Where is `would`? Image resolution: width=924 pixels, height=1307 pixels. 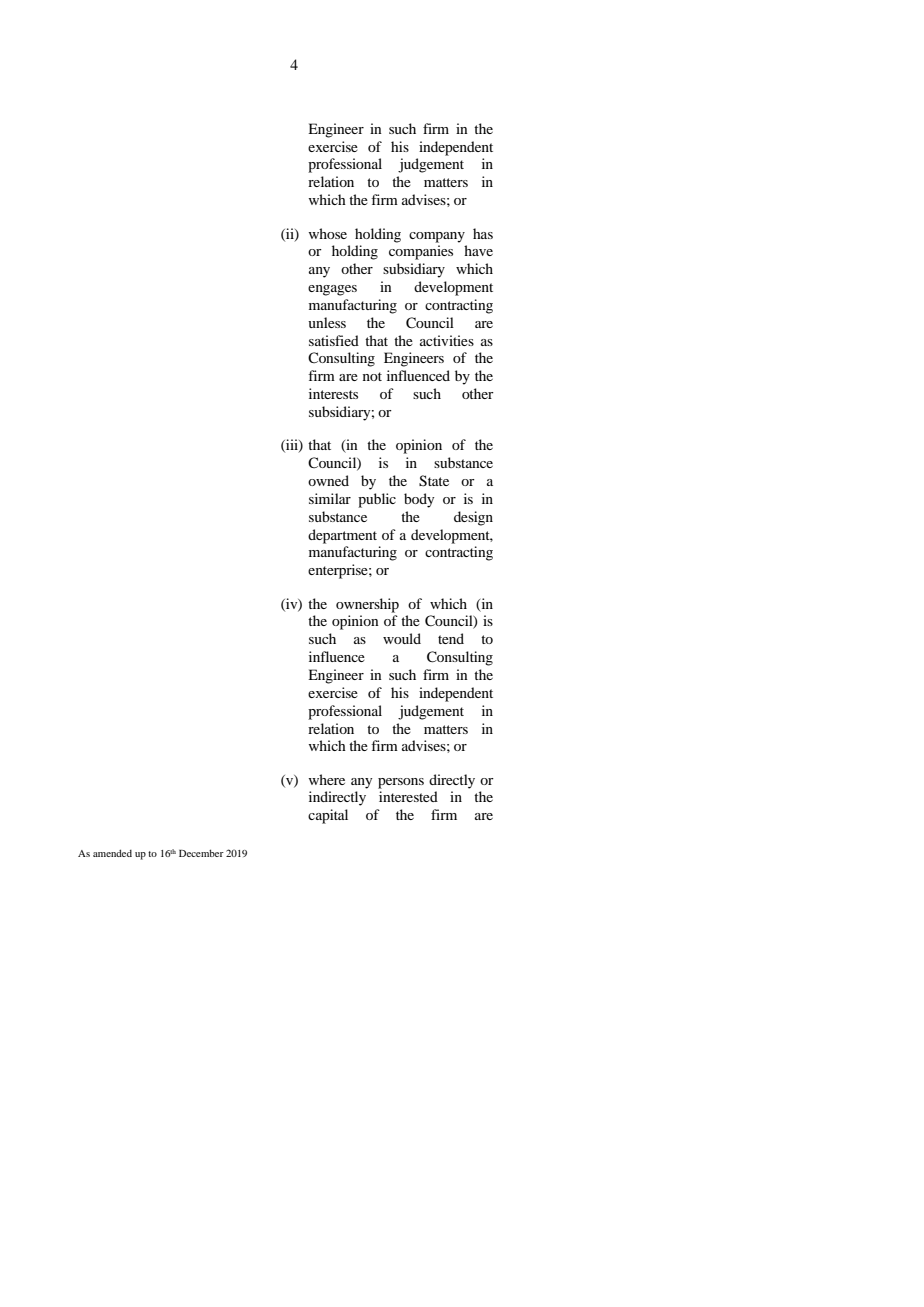
would is located at coordinates (402, 638).
